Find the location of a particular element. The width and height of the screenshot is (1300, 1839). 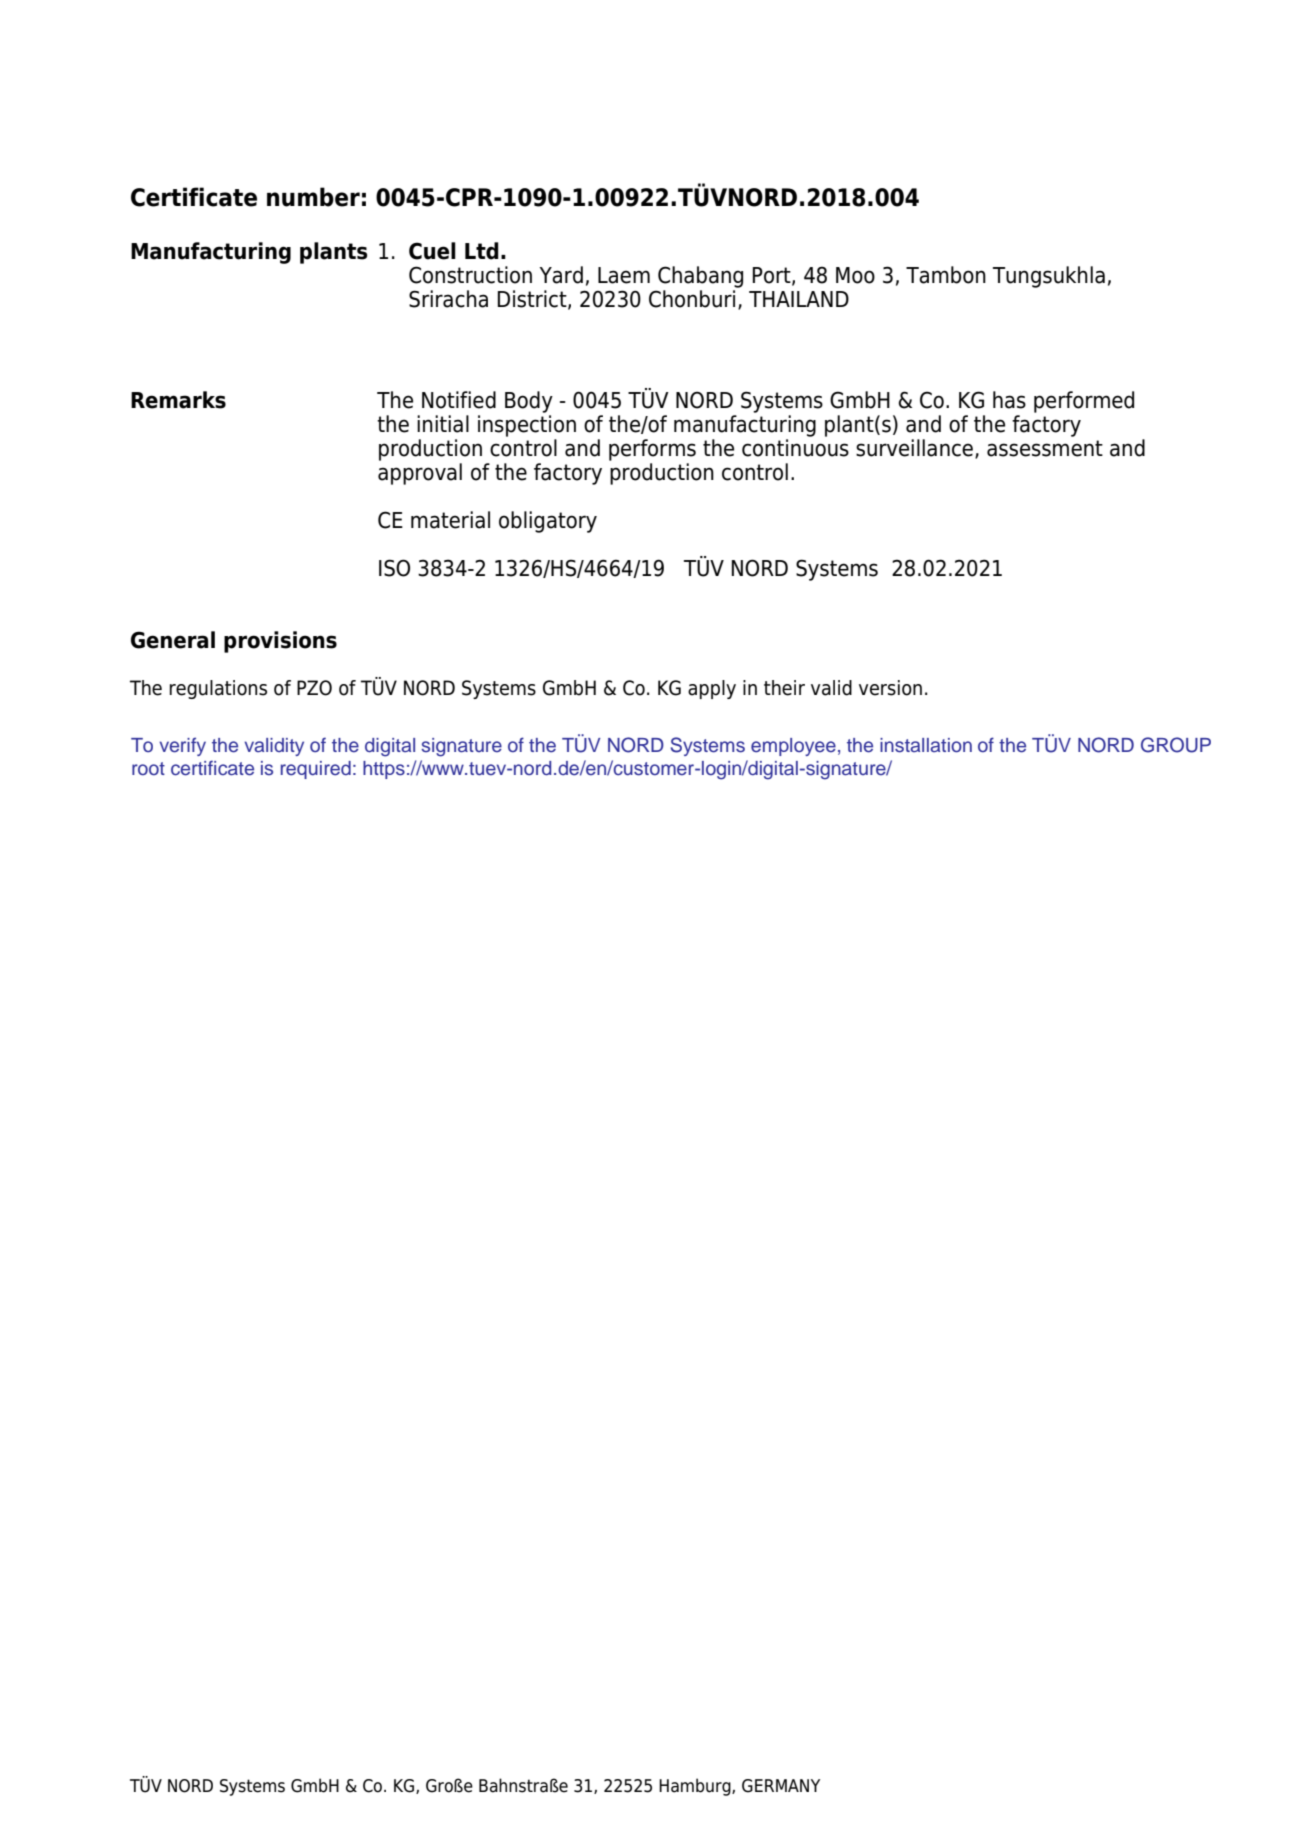

version is located at coordinates (890, 688).
